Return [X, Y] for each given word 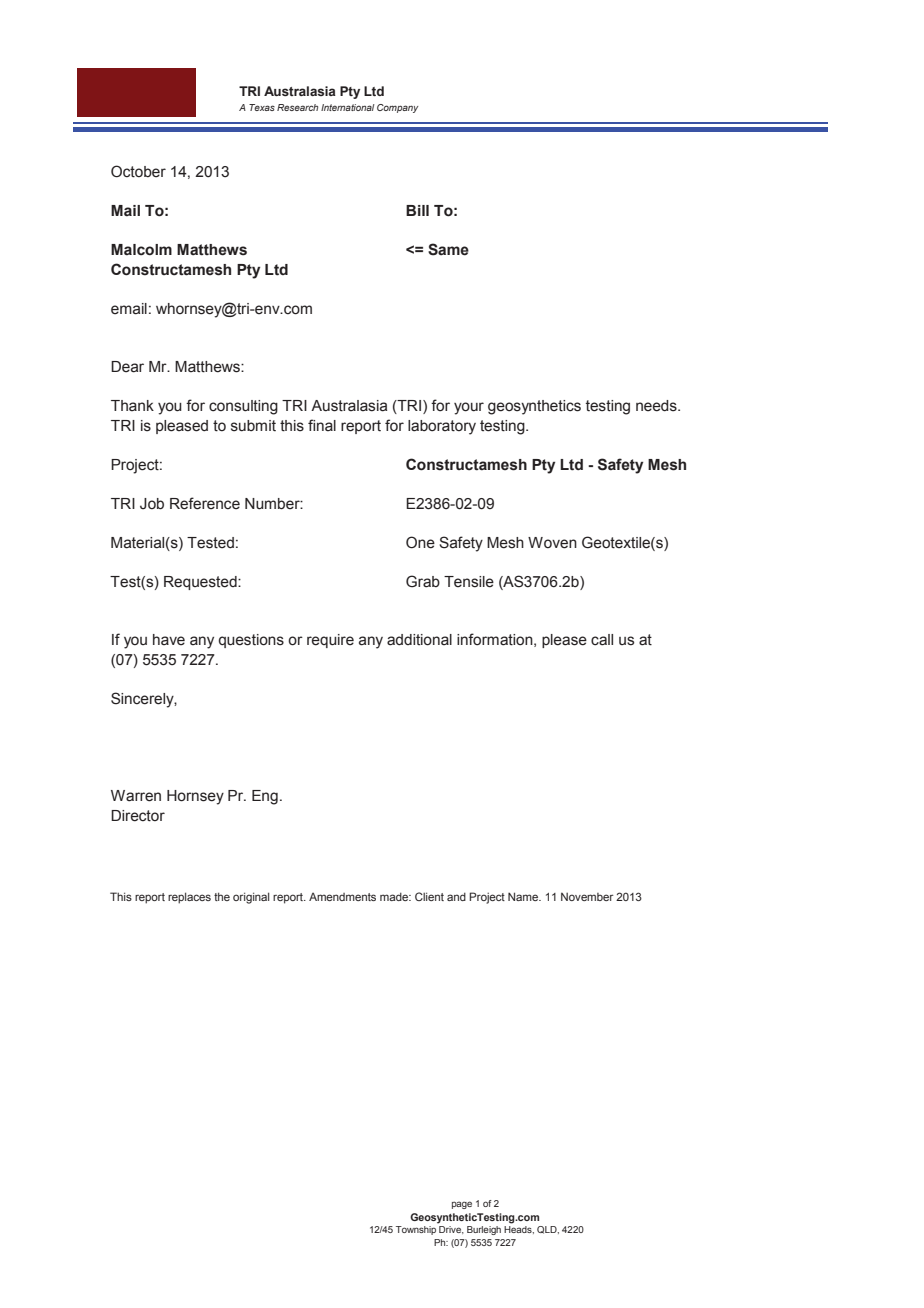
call [602, 640]
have [169, 640]
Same [448, 249]
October [138, 171]
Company [397, 108]
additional [419, 640]
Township [416, 1230]
